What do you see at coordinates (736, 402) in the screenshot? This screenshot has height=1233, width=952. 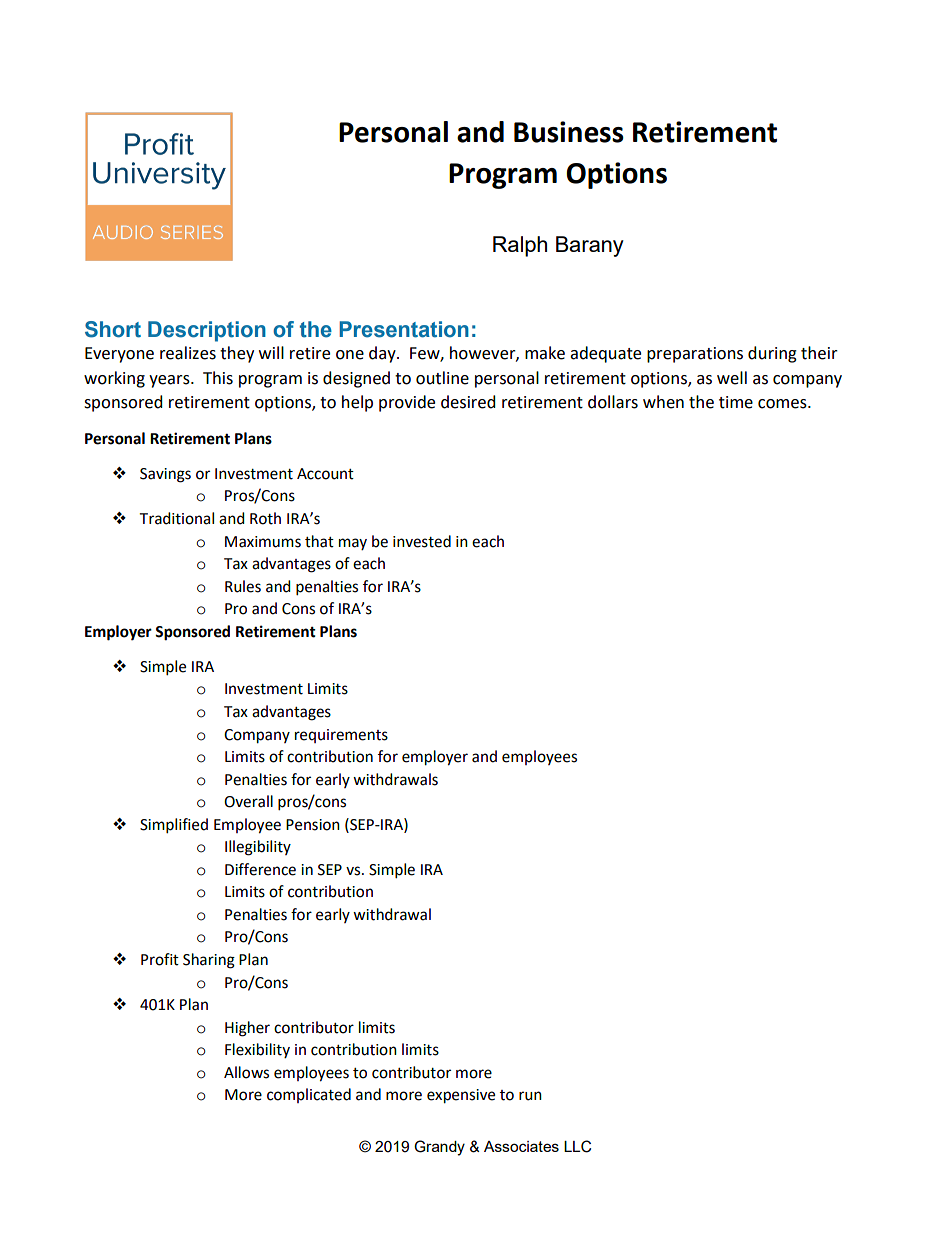 I see `time` at bounding box center [736, 402].
